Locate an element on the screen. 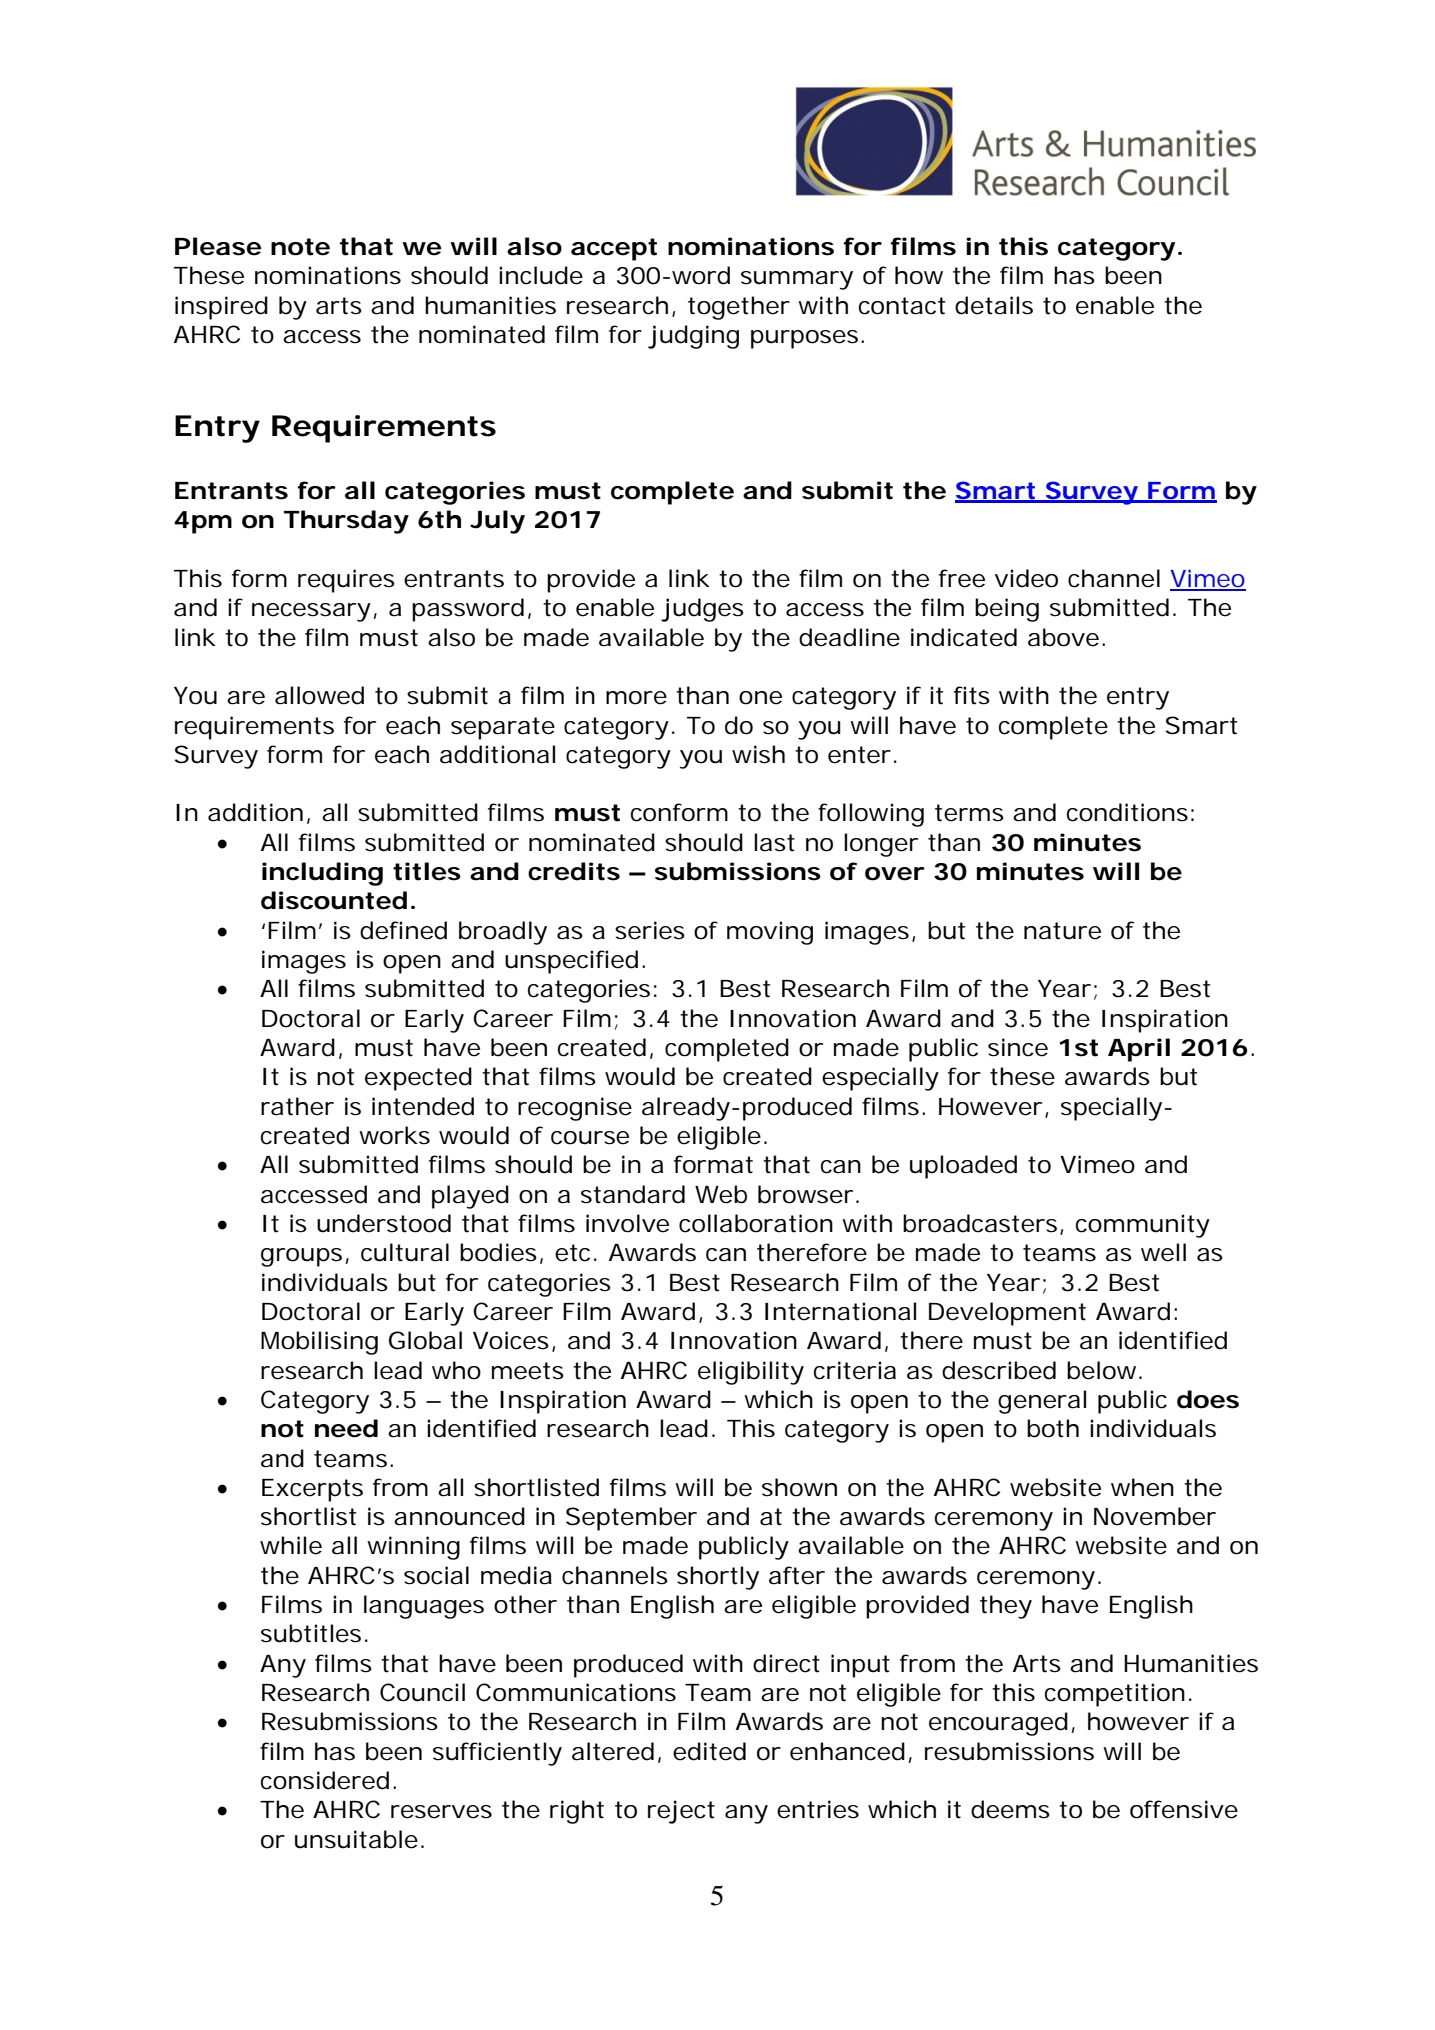 The width and height of the screenshot is (1435, 2030). since is located at coordinates (1018, 1047).
